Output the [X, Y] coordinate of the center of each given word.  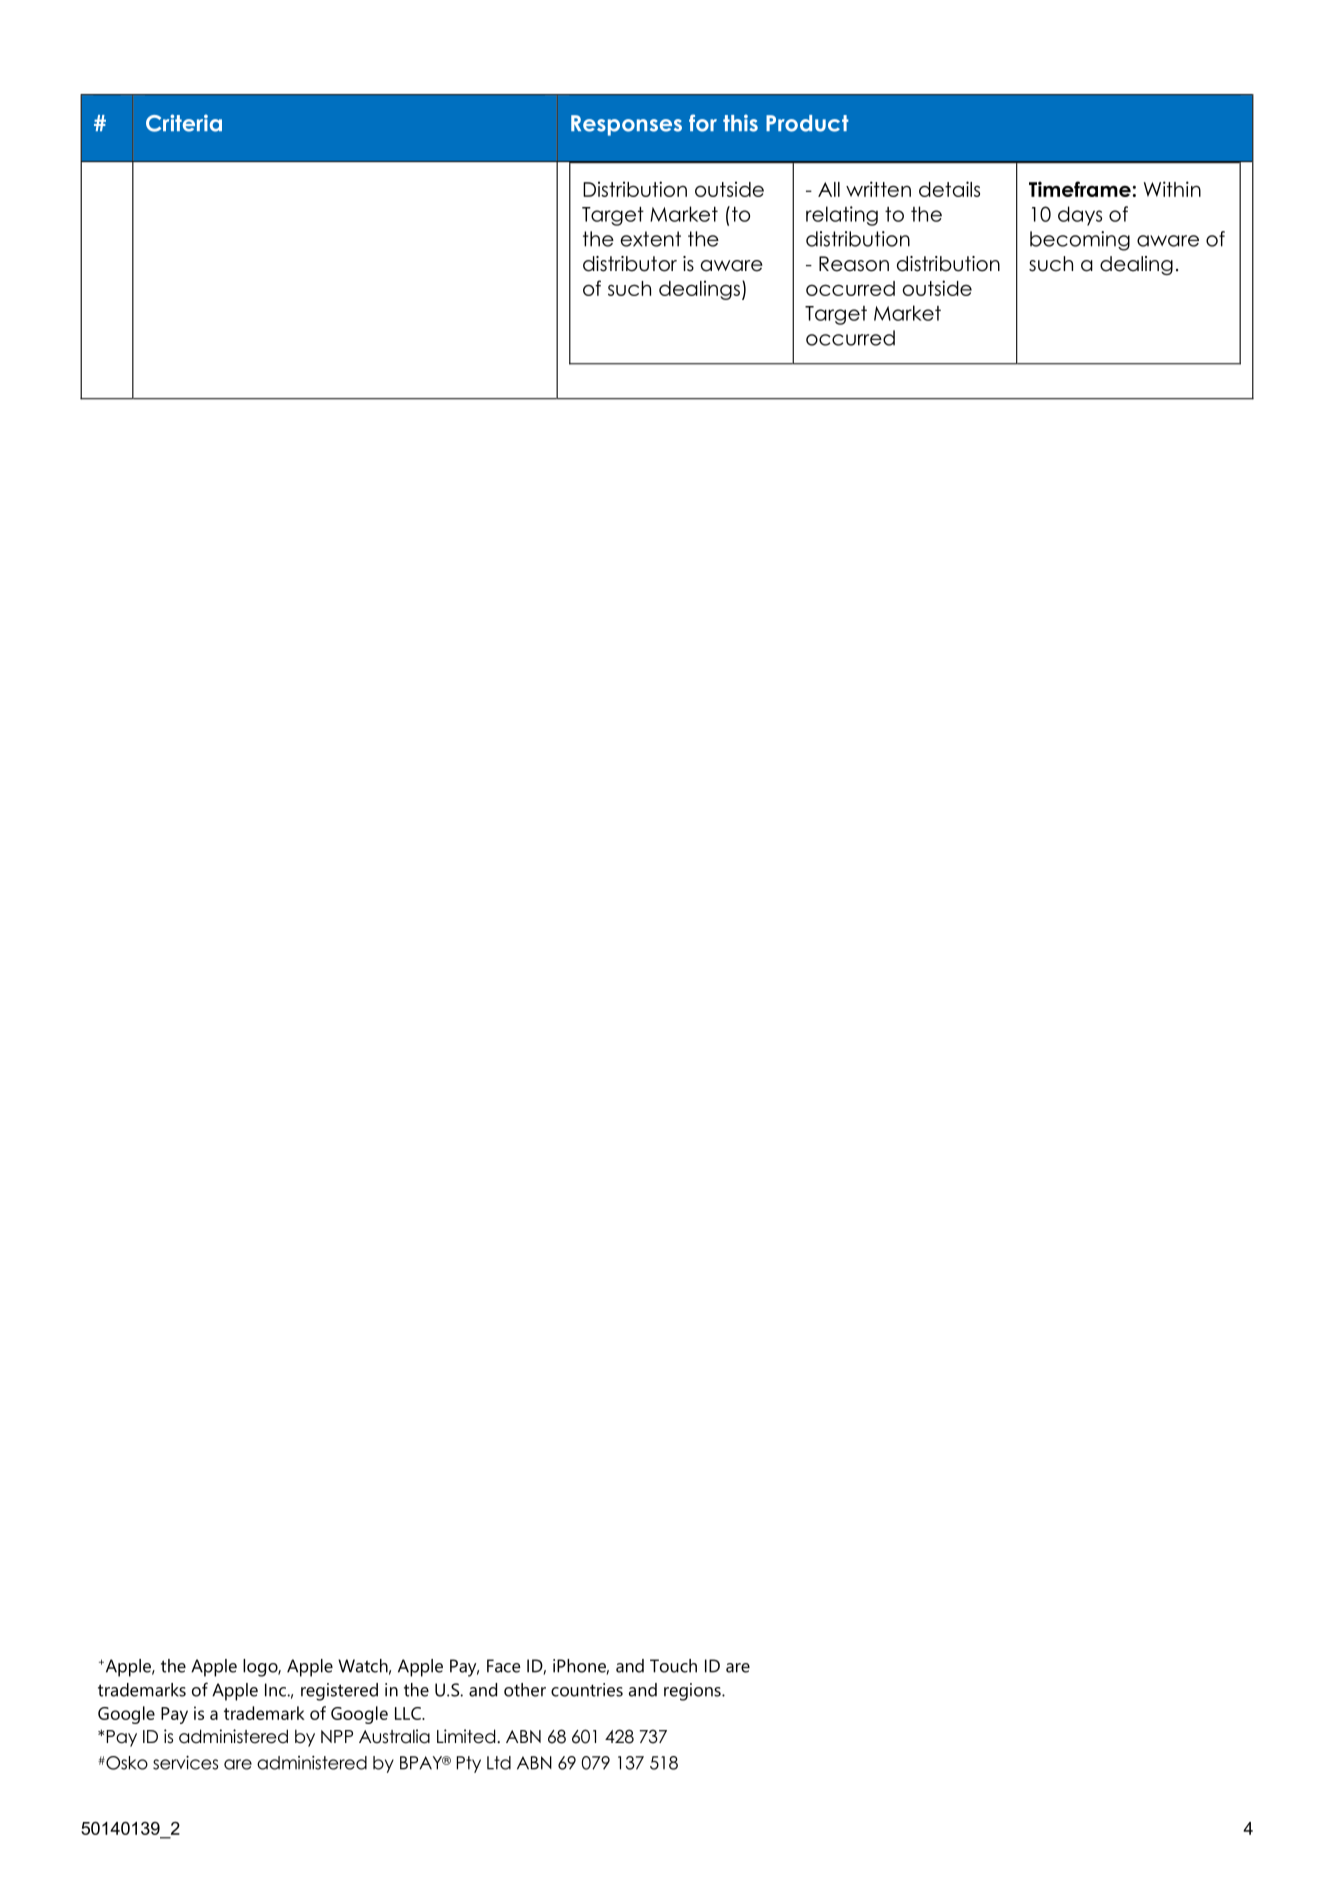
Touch [673, 1666]
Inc [276, 1690]
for [703, 123]
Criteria [184, 123]
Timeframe [1080, 189]
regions [693, 1692]
